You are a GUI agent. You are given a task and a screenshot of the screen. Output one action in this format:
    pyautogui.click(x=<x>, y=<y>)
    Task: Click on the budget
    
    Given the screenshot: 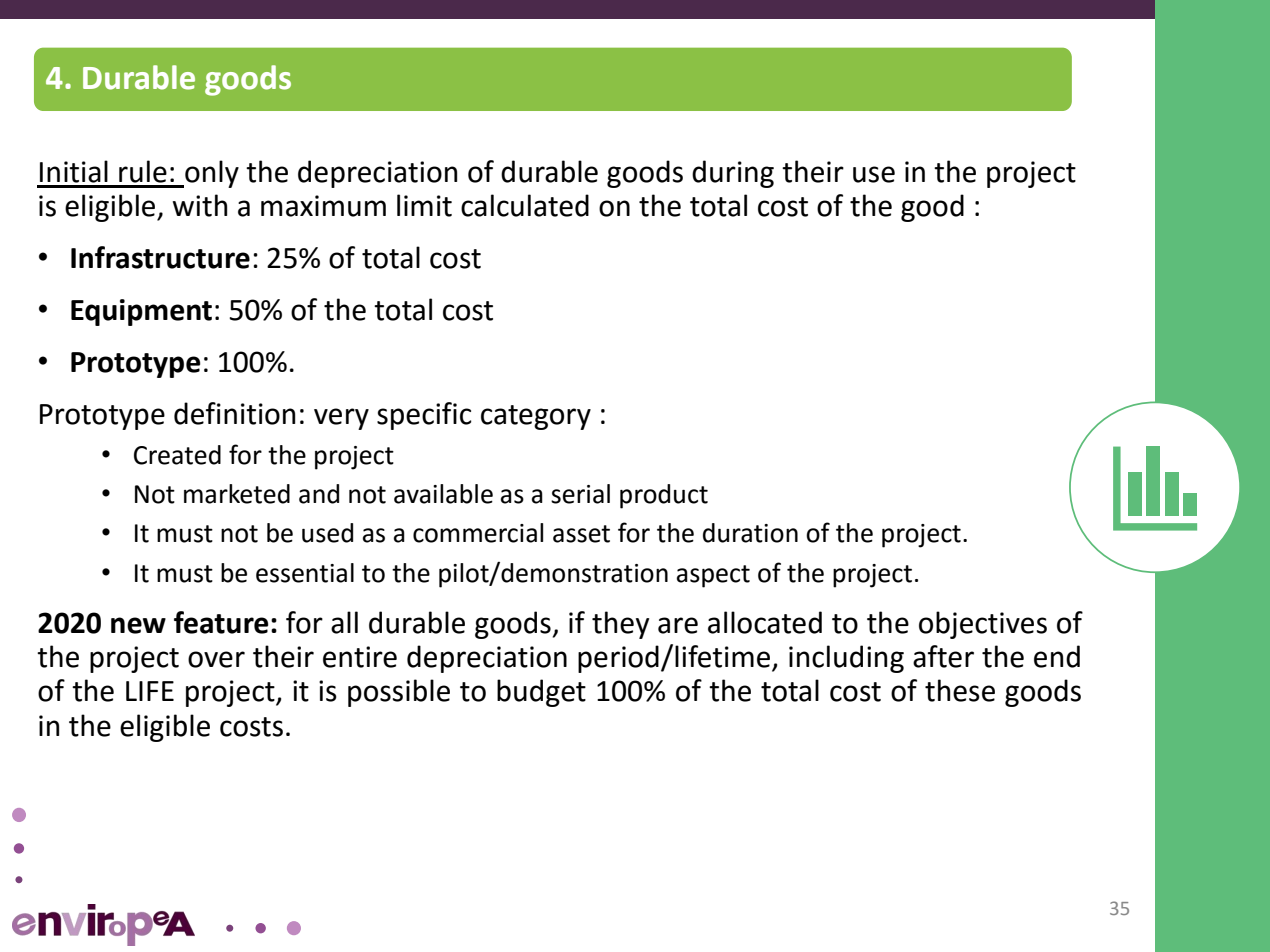 What is the action you would take?
    pyautogui.click(x=541, y=693)
